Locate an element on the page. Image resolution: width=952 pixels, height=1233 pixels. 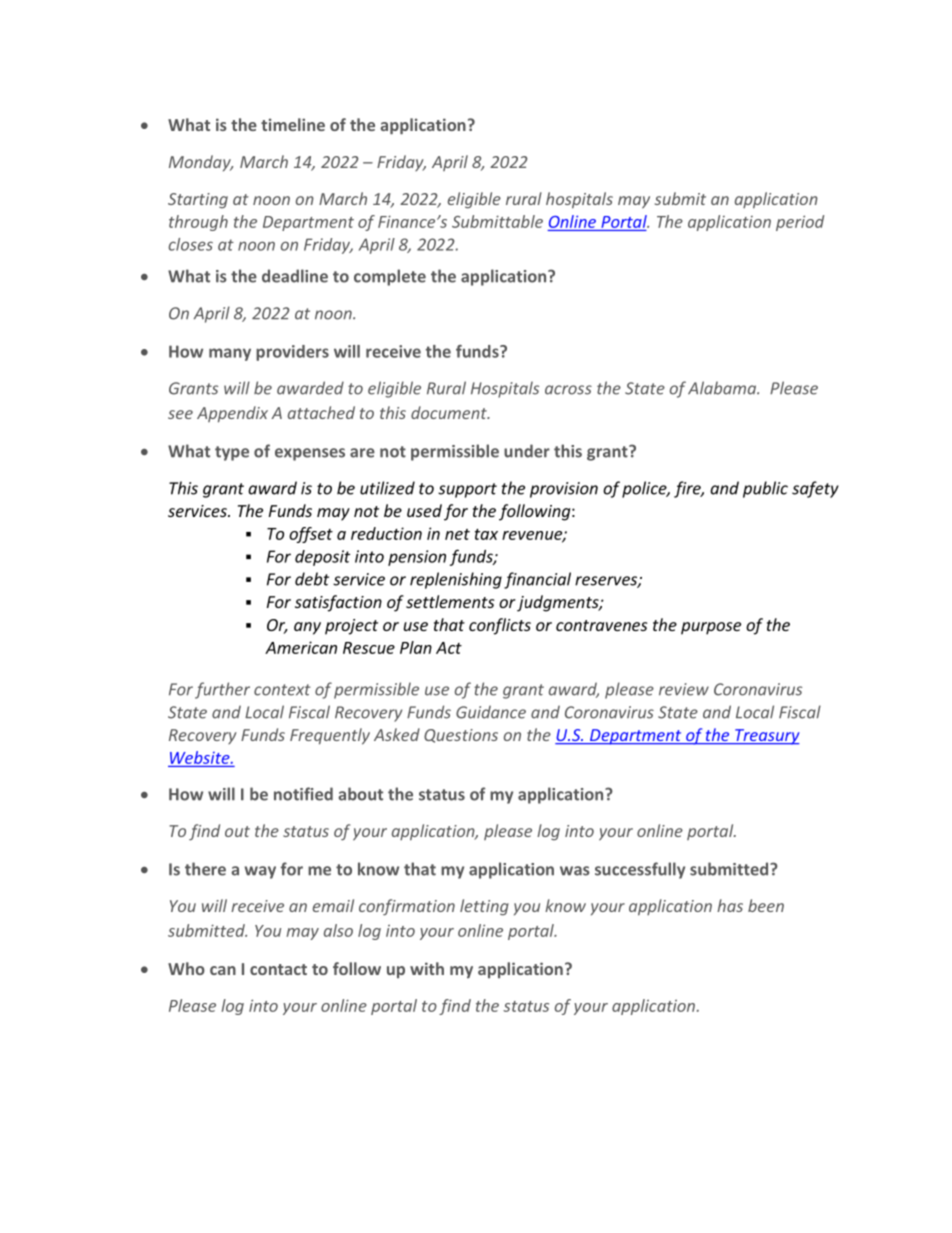
letting is located at coordinates (484, 907).
